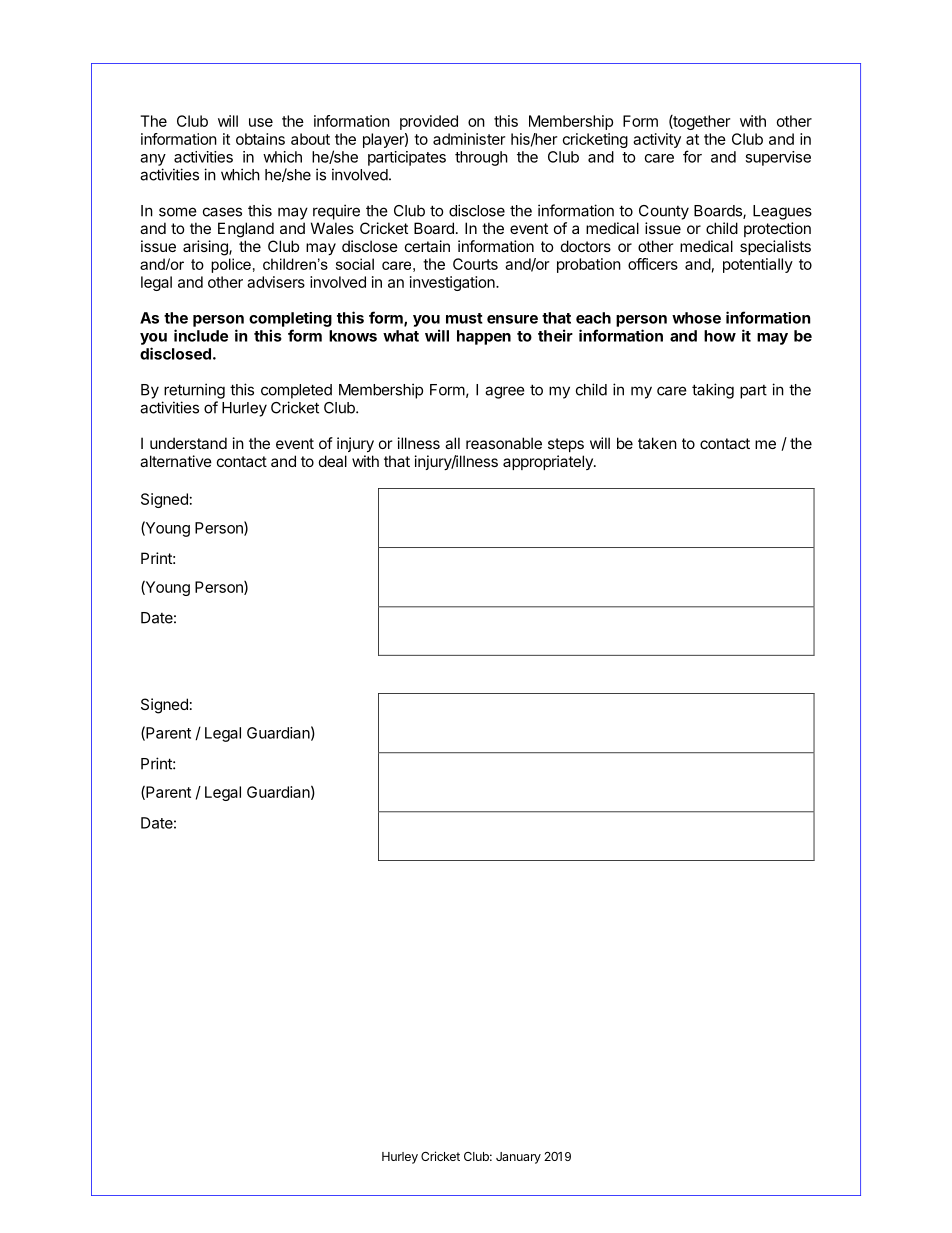 The height and width of the screenshot is (1233, 952). What do you see at coordinates (260, 139) in the screenshot?
I see `obtains` at bounding box center [260, 139].
